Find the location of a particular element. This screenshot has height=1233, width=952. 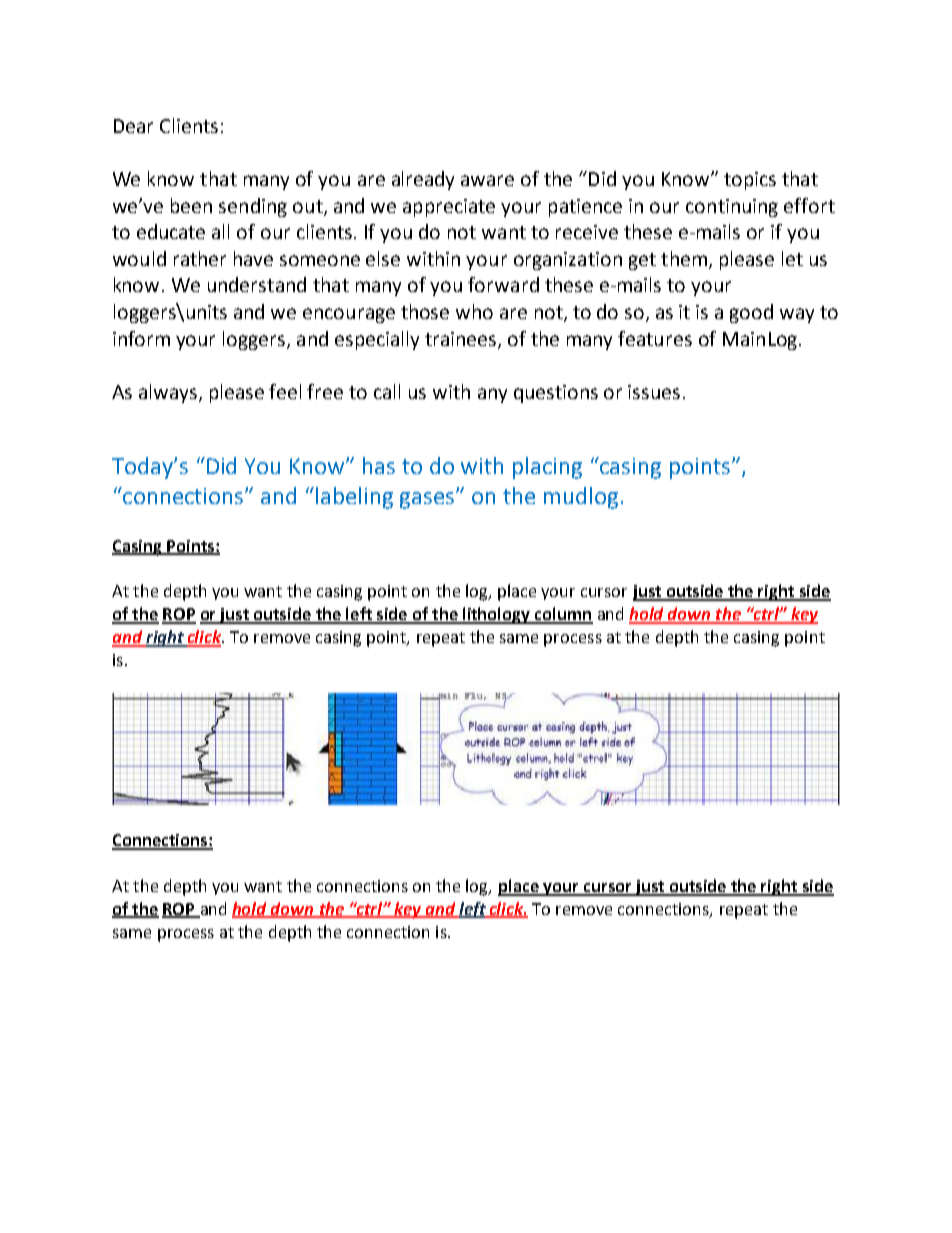

column is located at coordinates (562, 615).
